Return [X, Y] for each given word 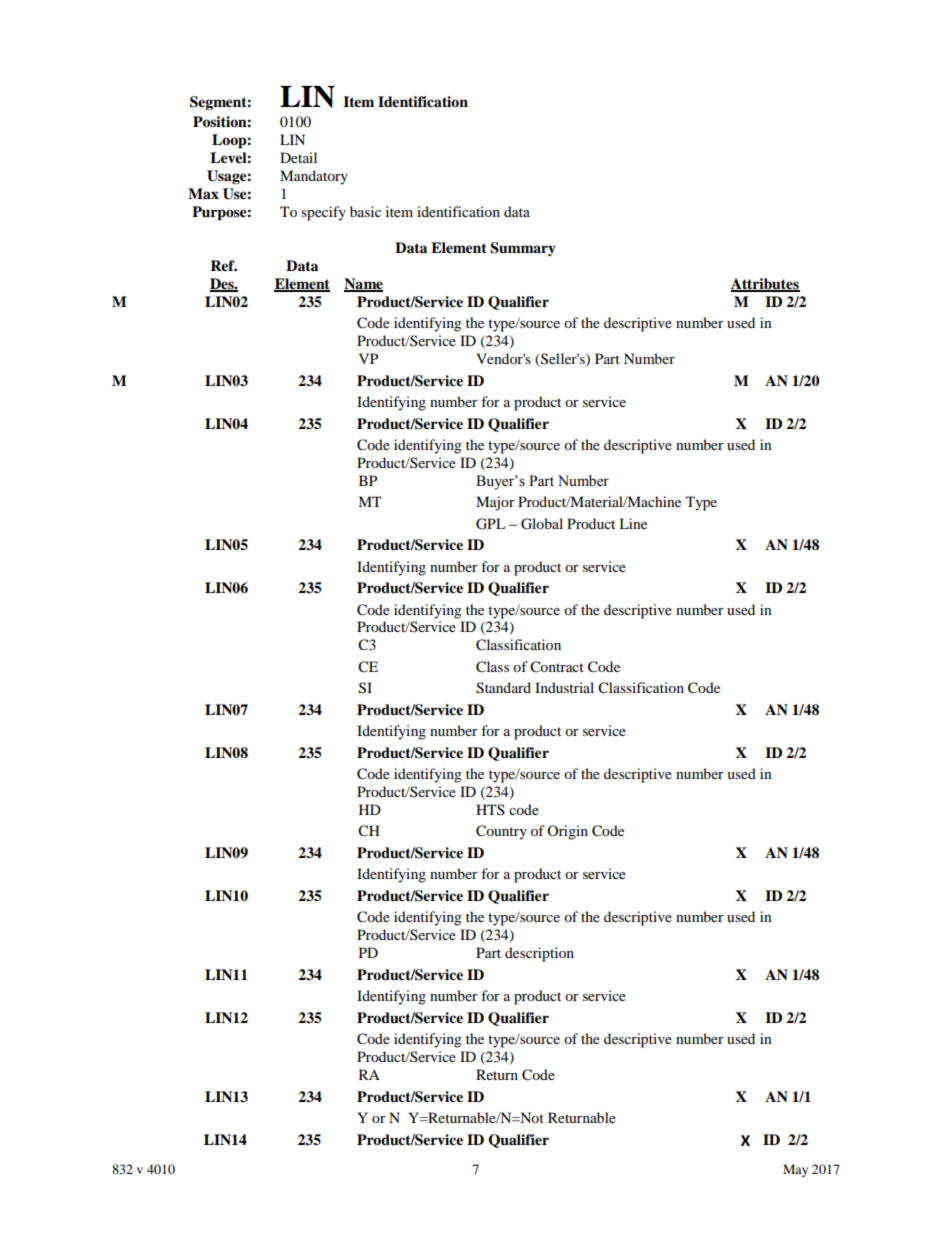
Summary [523, 249]
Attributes [765, 285]
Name [363, 285]
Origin [567, 832]
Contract [557, 667]
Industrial [564, 687]
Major [495, 503]
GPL [490, 524]
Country [501, 832]
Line [633, 523]
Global [542, 524]
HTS [490, 809]
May [795, 1170]
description [539, 954]
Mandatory [314, 177]
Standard [503, 688]
